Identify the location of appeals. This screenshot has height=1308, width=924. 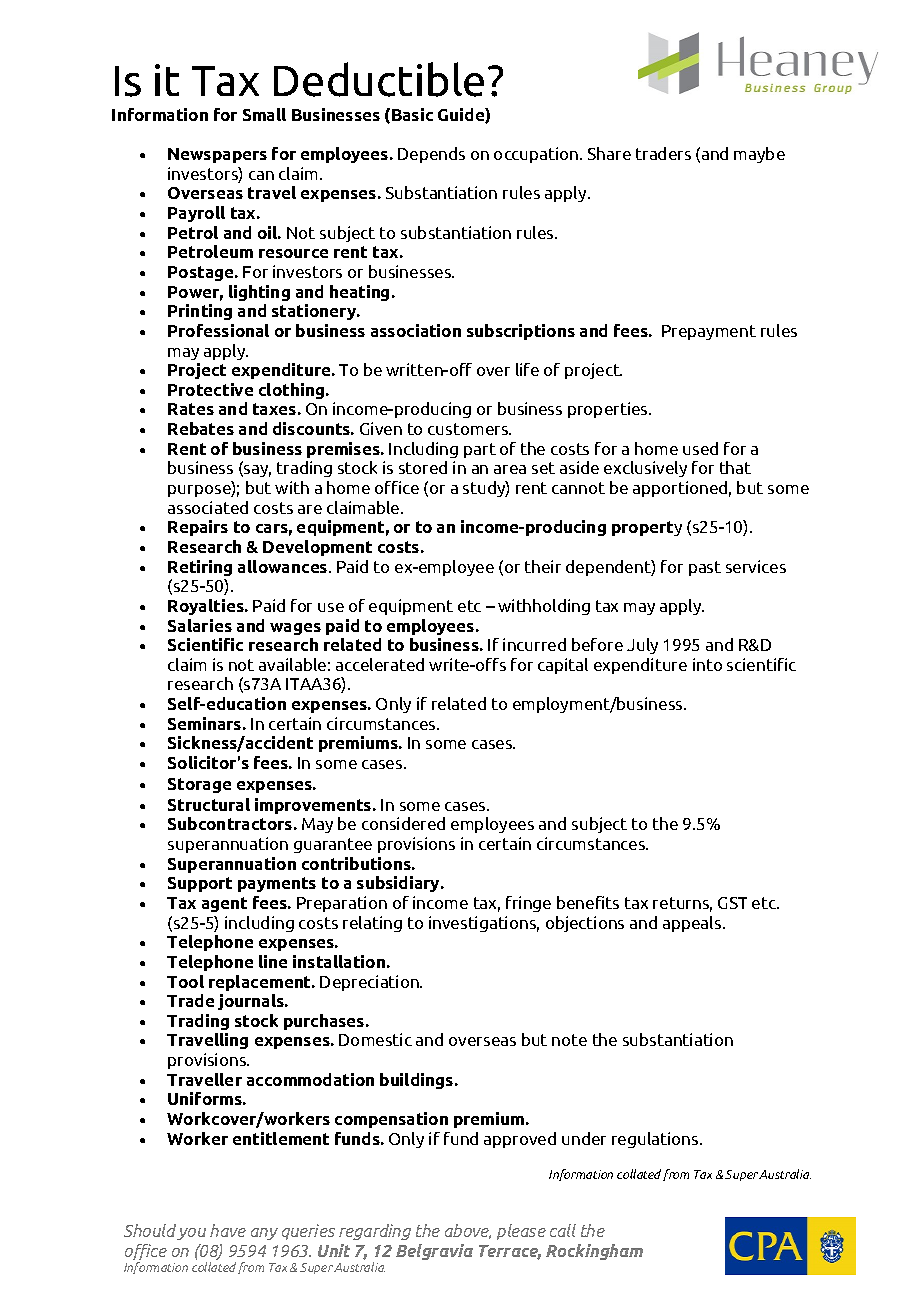
(693, 924).
